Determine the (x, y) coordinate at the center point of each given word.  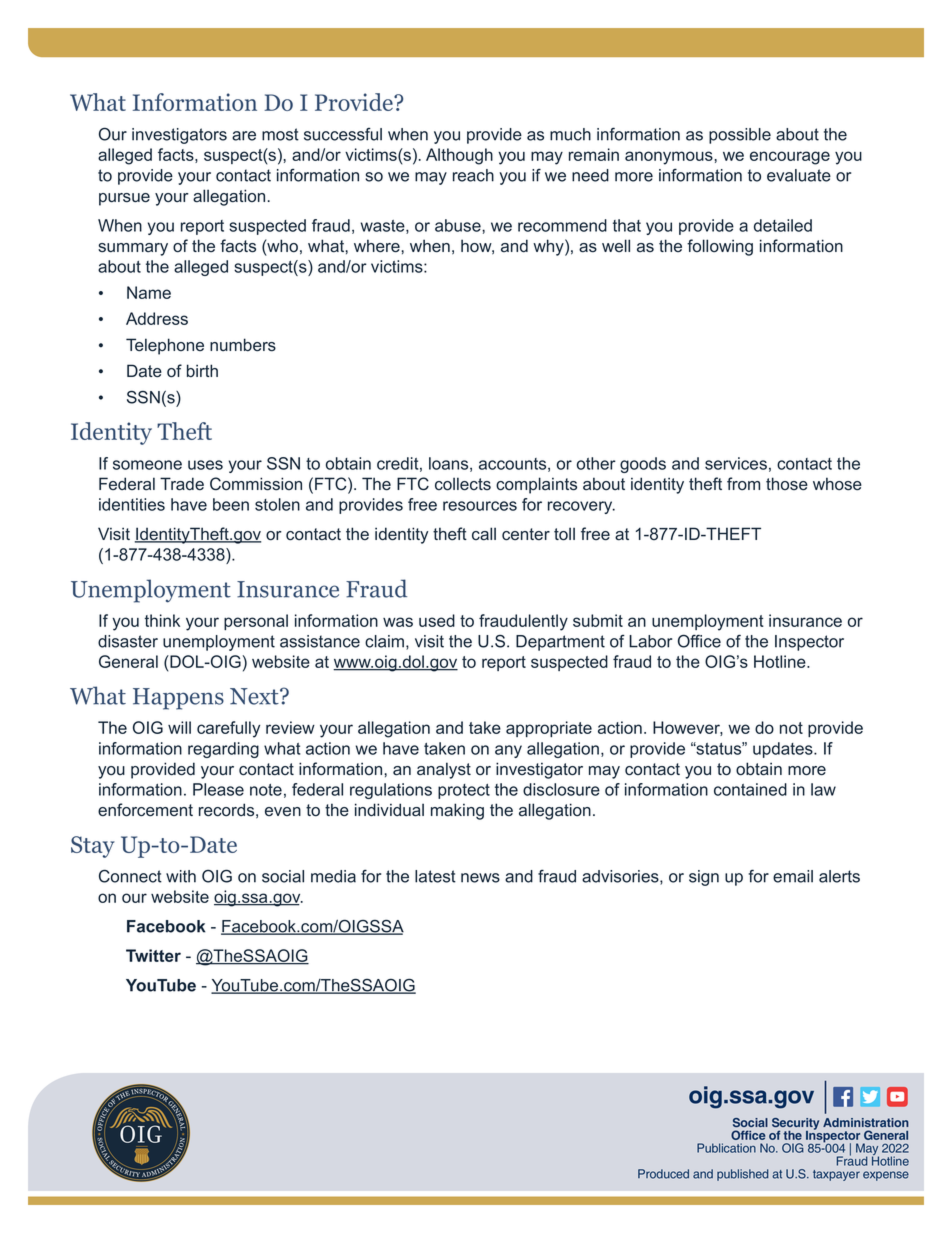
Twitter (153, 955)
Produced (663, 1174)
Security (795, 1125)
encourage (790, 158)
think (162, 620)
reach (473, 175)
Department (560, 643)
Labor (650, 641)
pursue (124, 199)
